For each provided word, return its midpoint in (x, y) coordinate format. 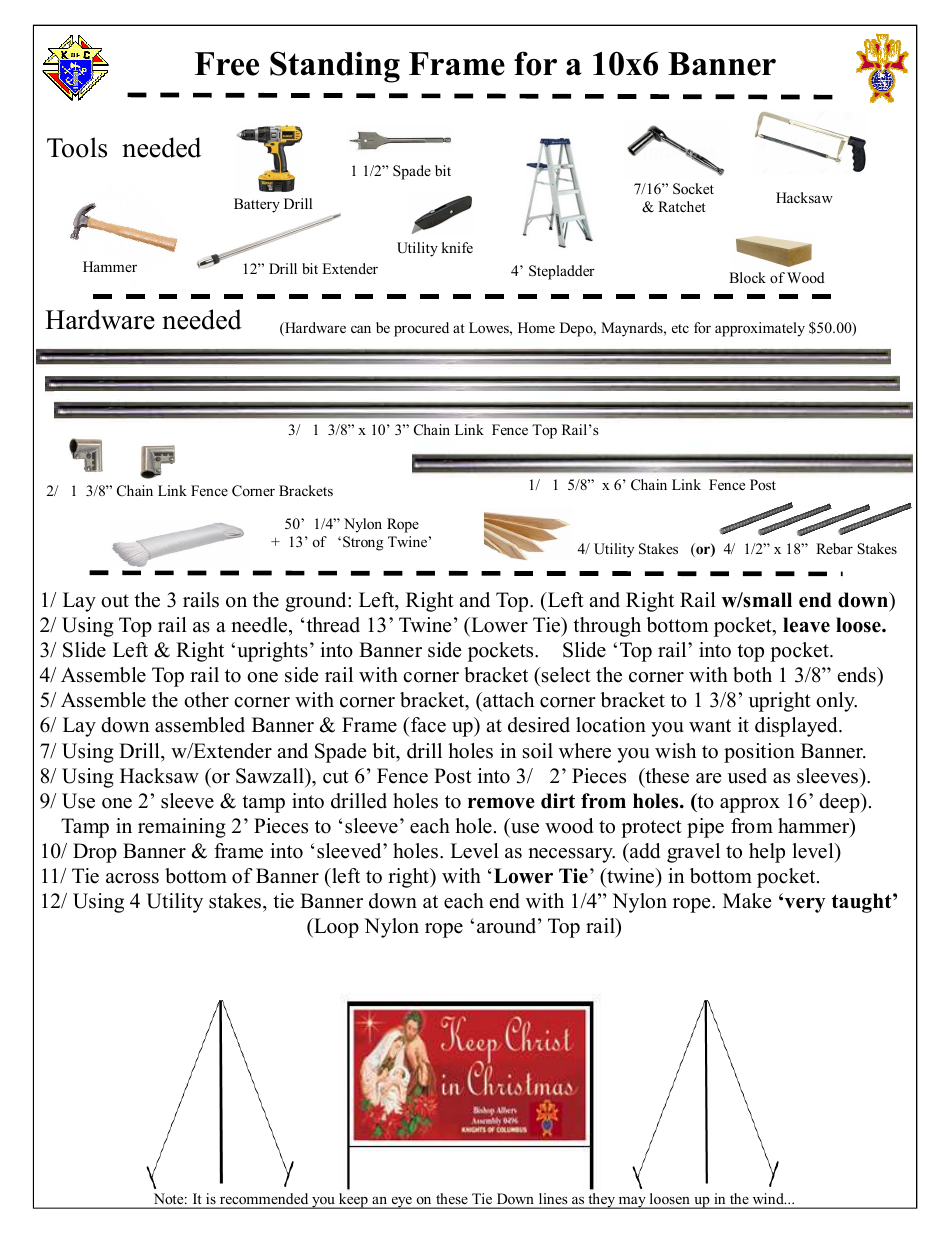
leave (806, 625)
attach (507, 700)
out (115, 601)
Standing (335, 67)
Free (227, 64)
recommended (264, 1198)
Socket (693, 189)
